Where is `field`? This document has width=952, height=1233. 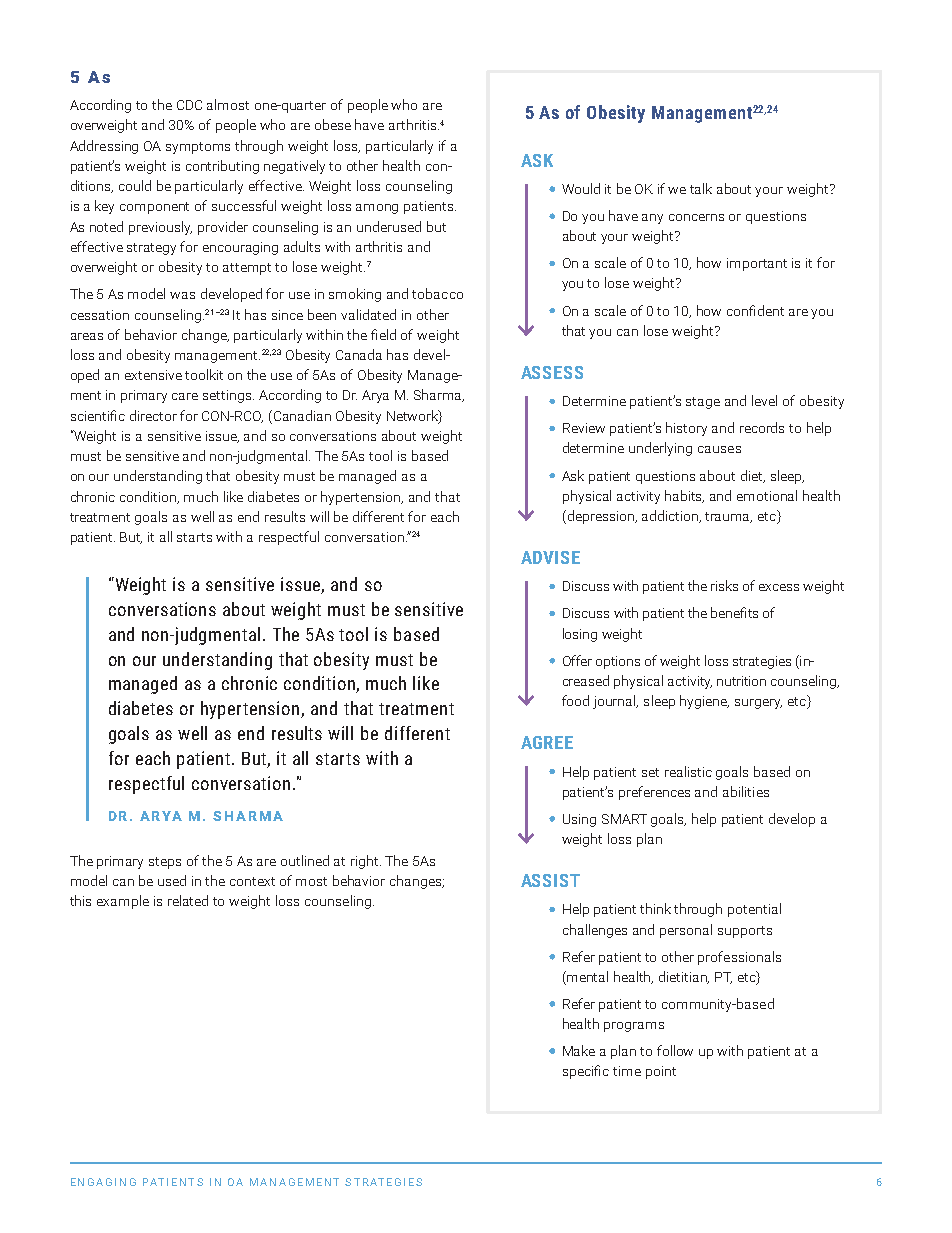
field is located at coordinates (383, 334).
